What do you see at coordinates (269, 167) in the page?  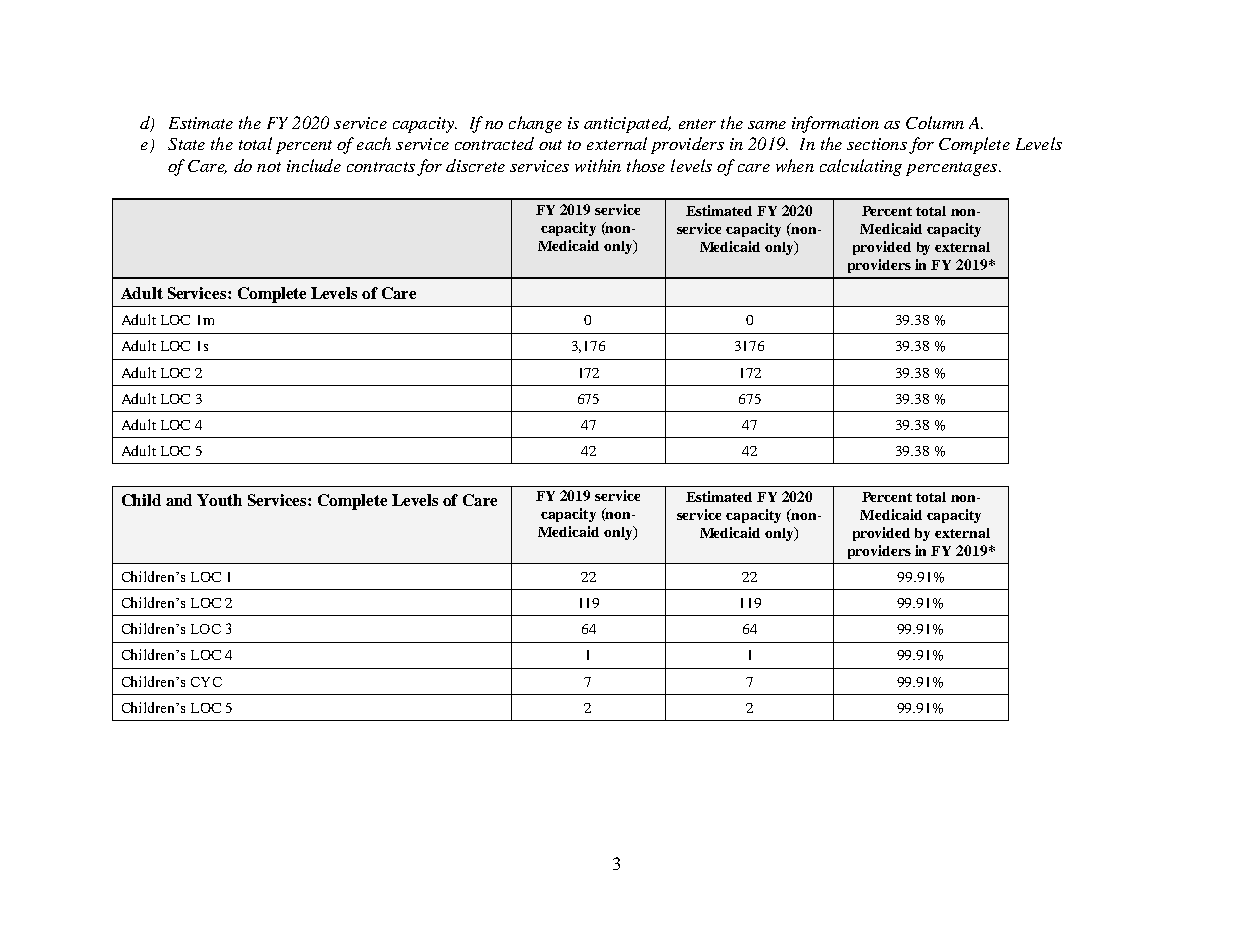 I see `not` at bounding box center [269, 167].
